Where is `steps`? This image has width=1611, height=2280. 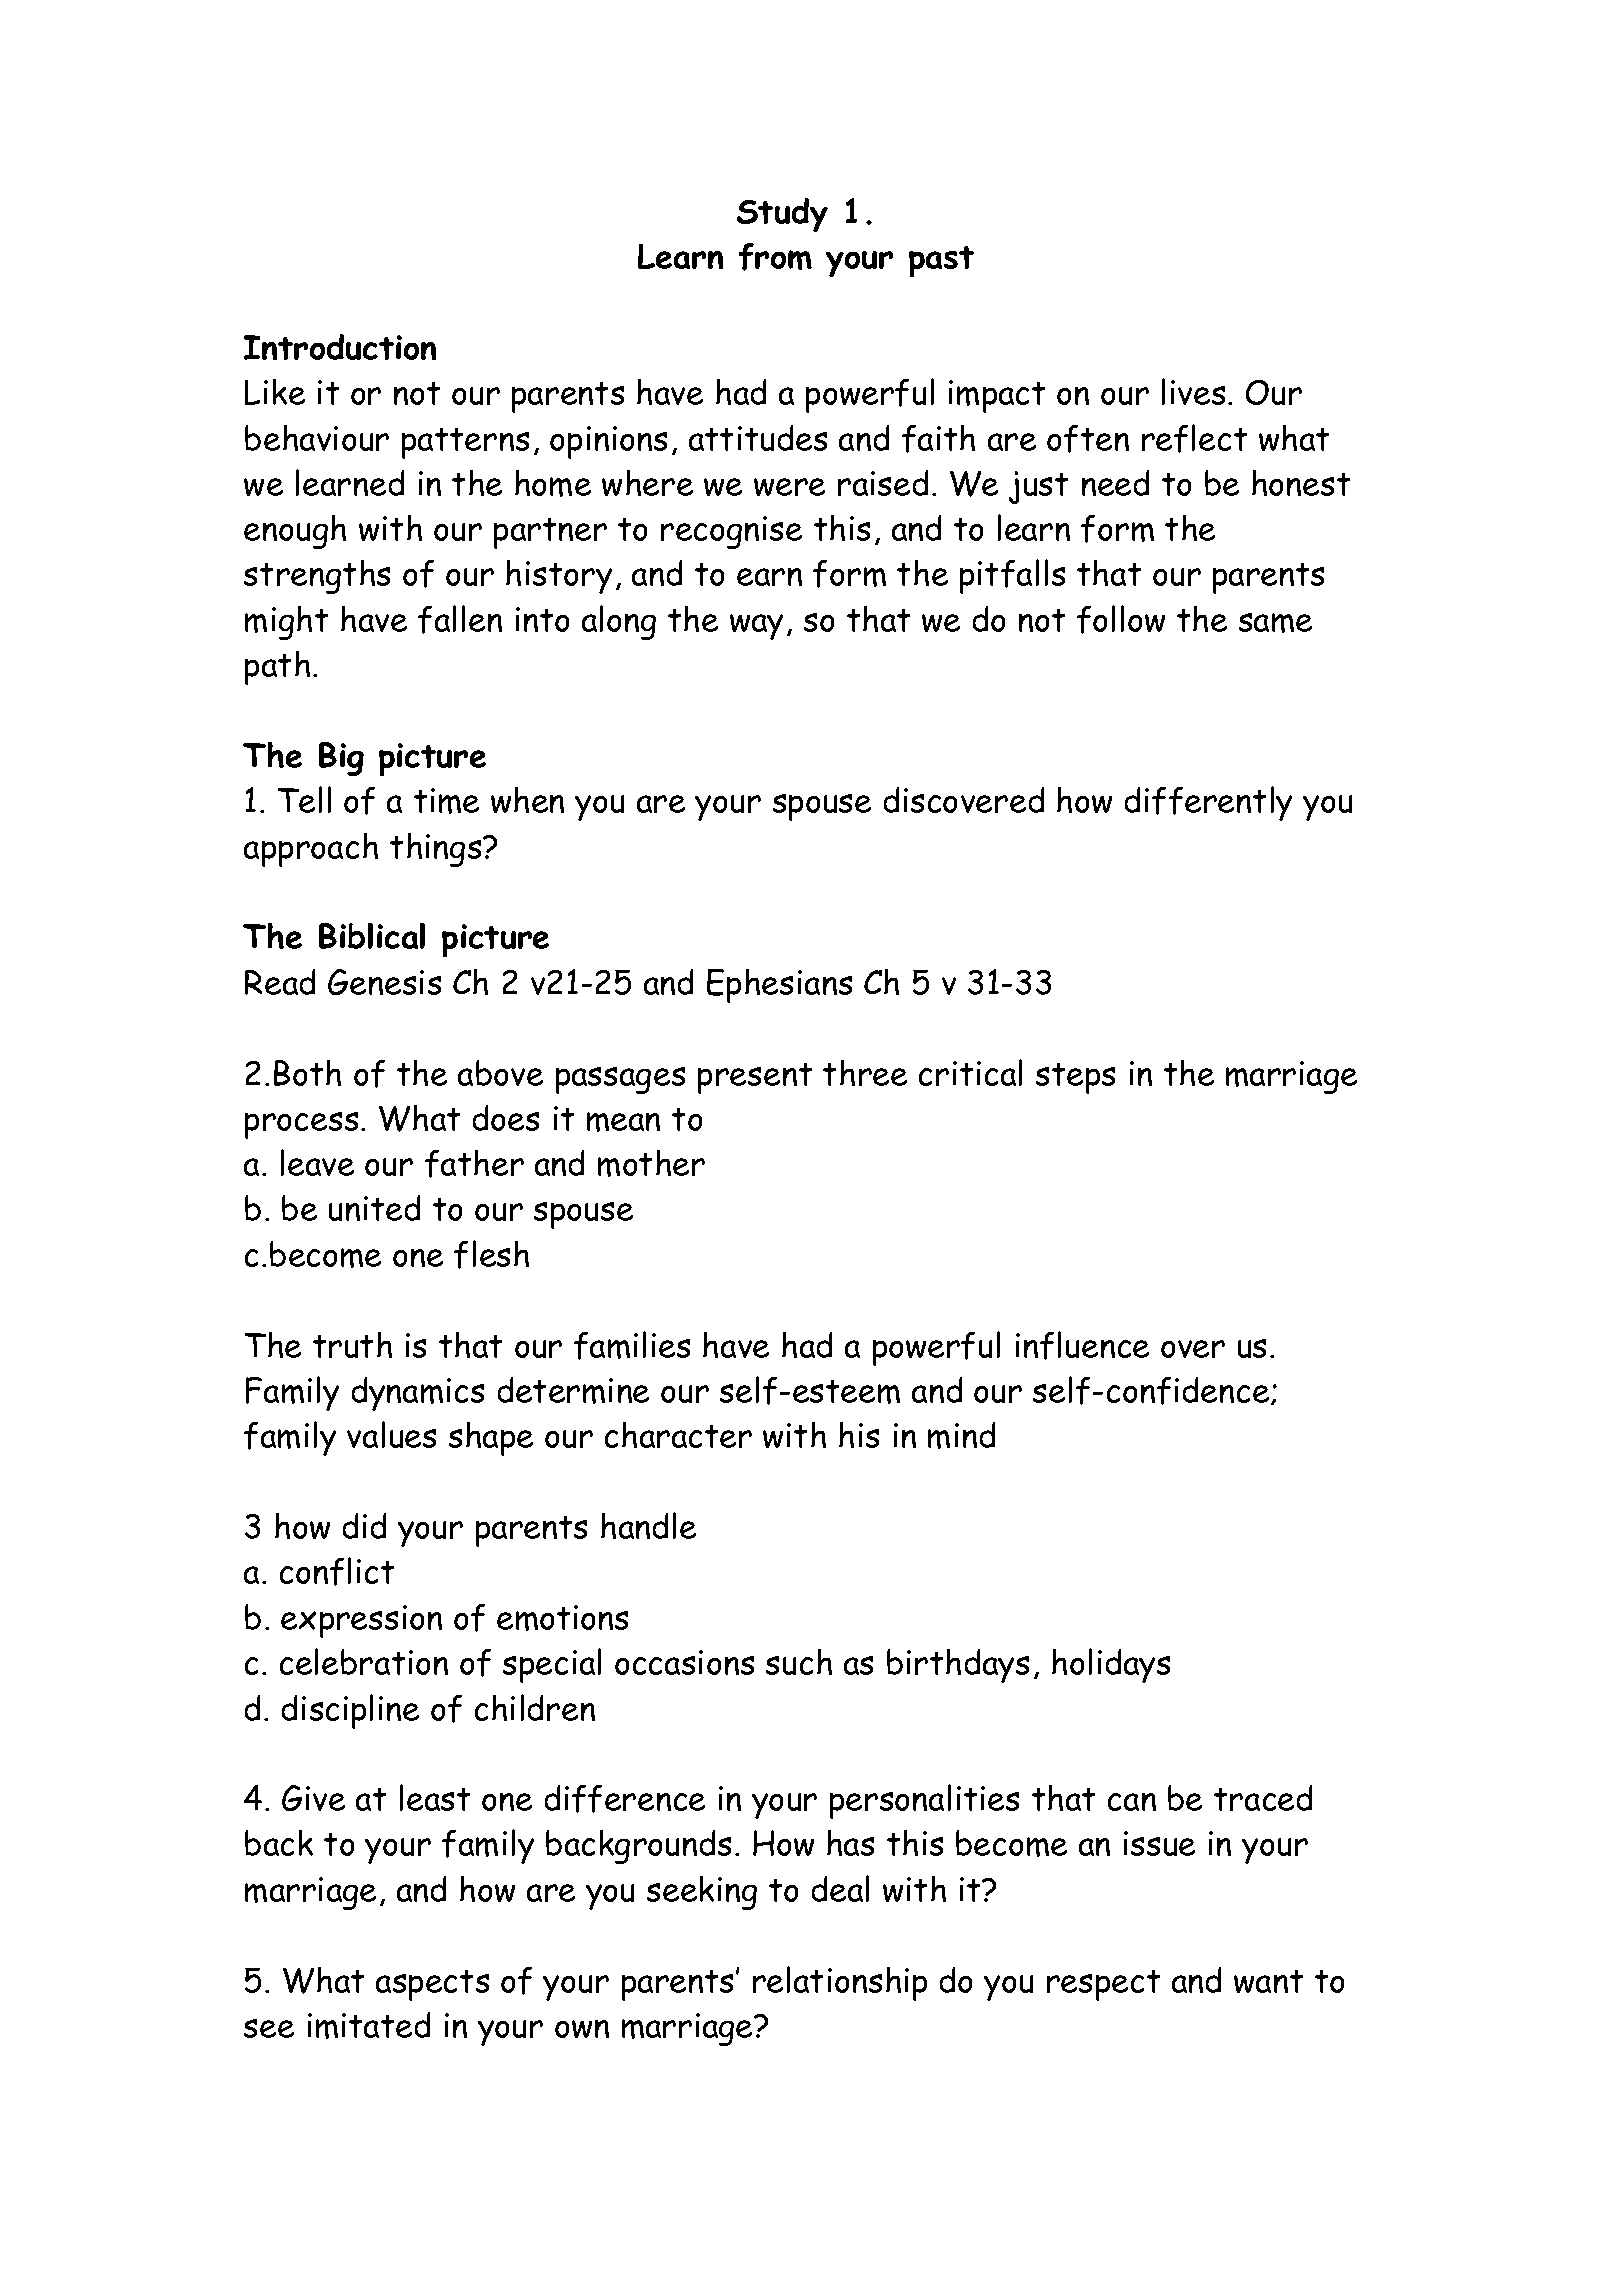 steps is located at coordinates (1075, 1078).
